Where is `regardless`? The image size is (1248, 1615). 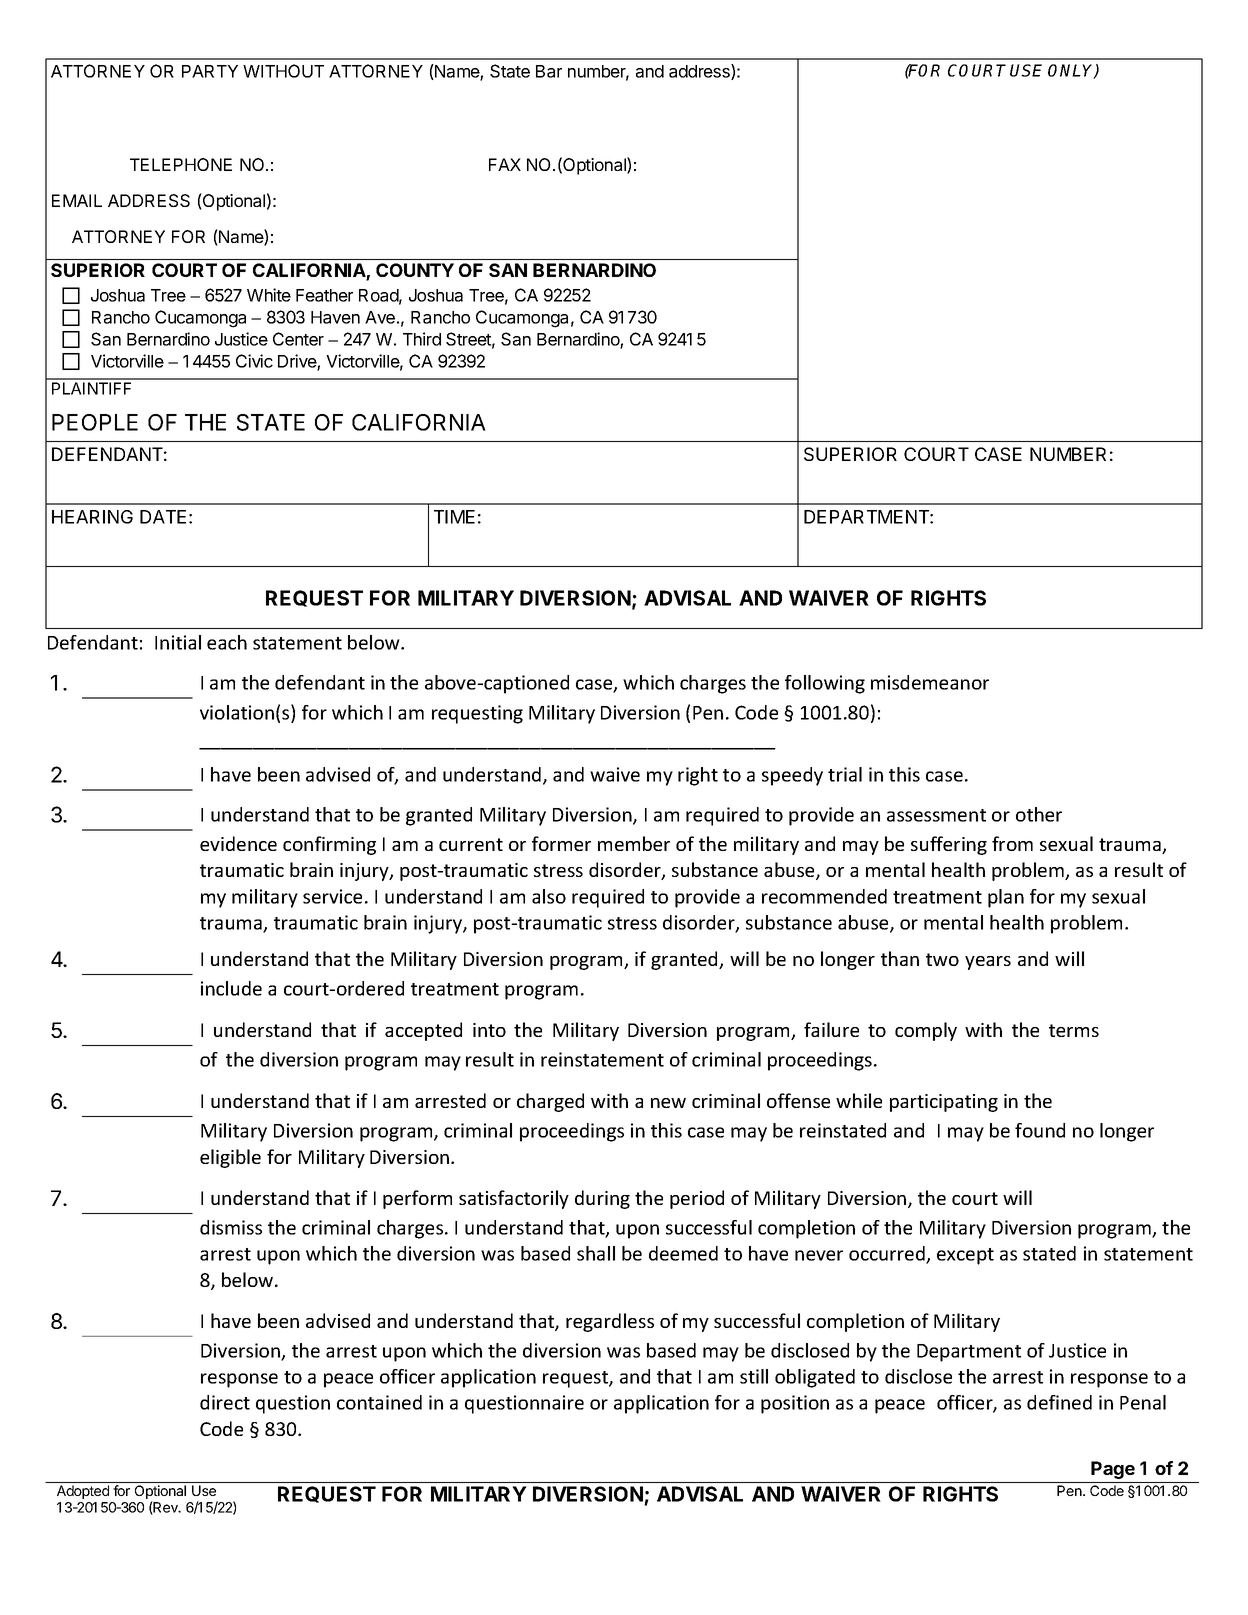 regardless is located at coordinates (610, 1322).
